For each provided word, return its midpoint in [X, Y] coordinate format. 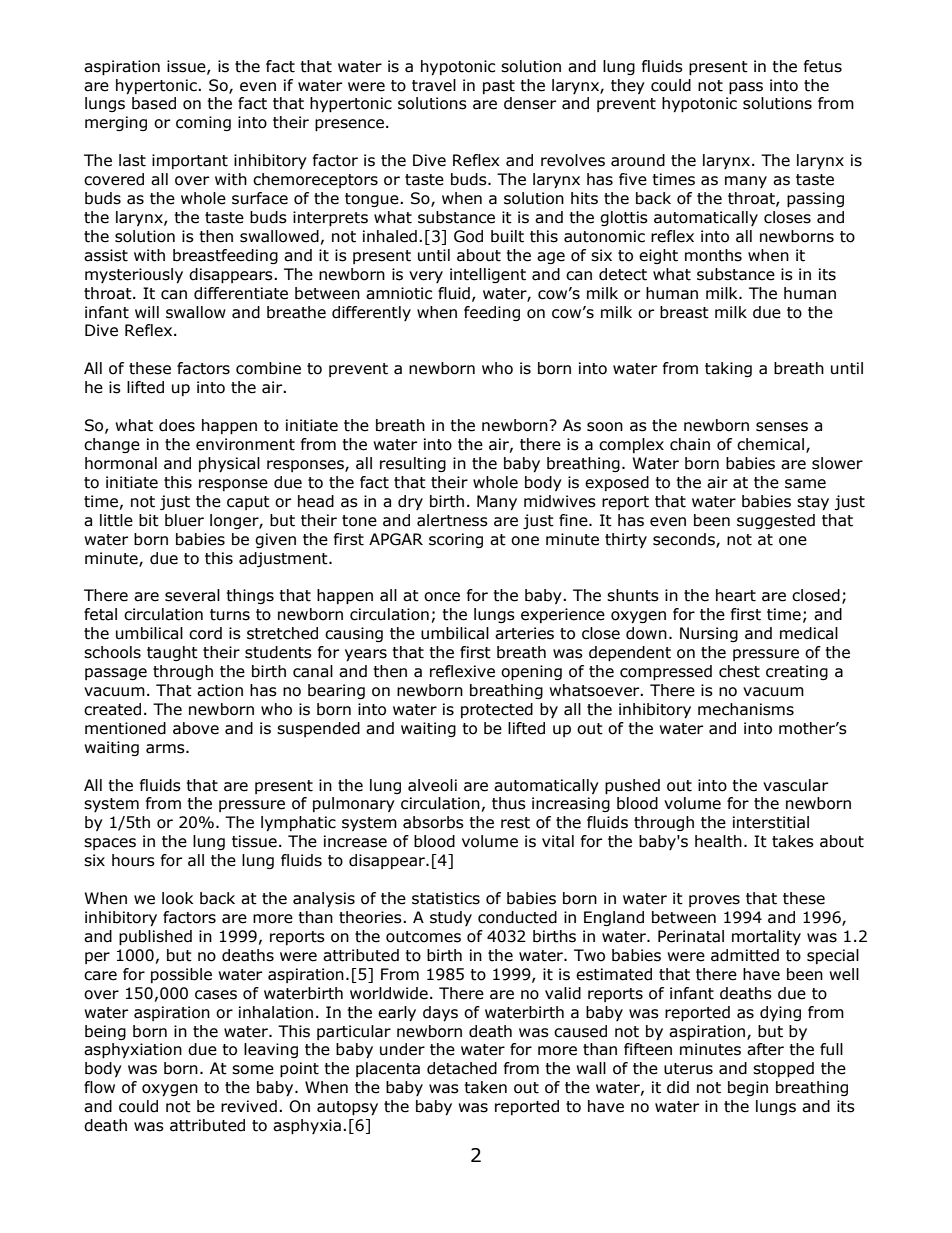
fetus [823, 66]
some [253, 1070]
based [154, 103]
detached [462, 1068]
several [192, 595]
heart [736, 595]
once [442, 597]
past [499, 87]
